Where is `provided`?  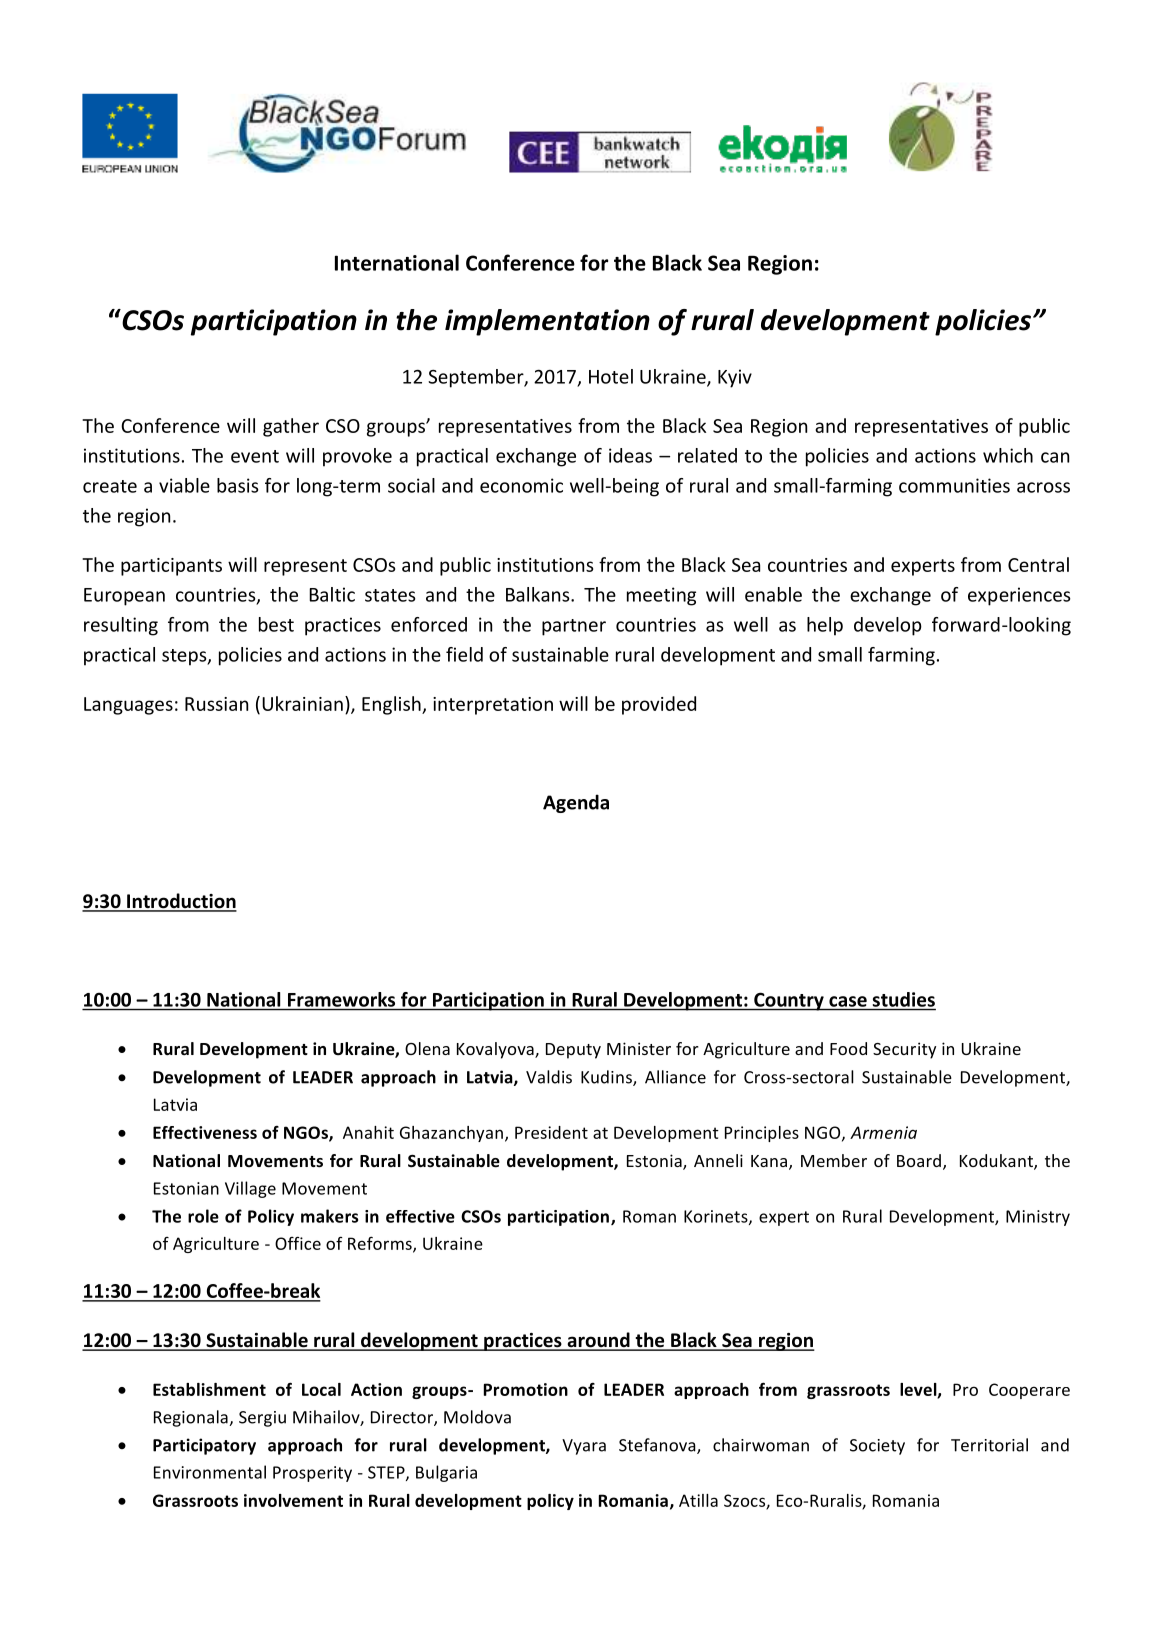 provided is located at coordinates (659, 705).
